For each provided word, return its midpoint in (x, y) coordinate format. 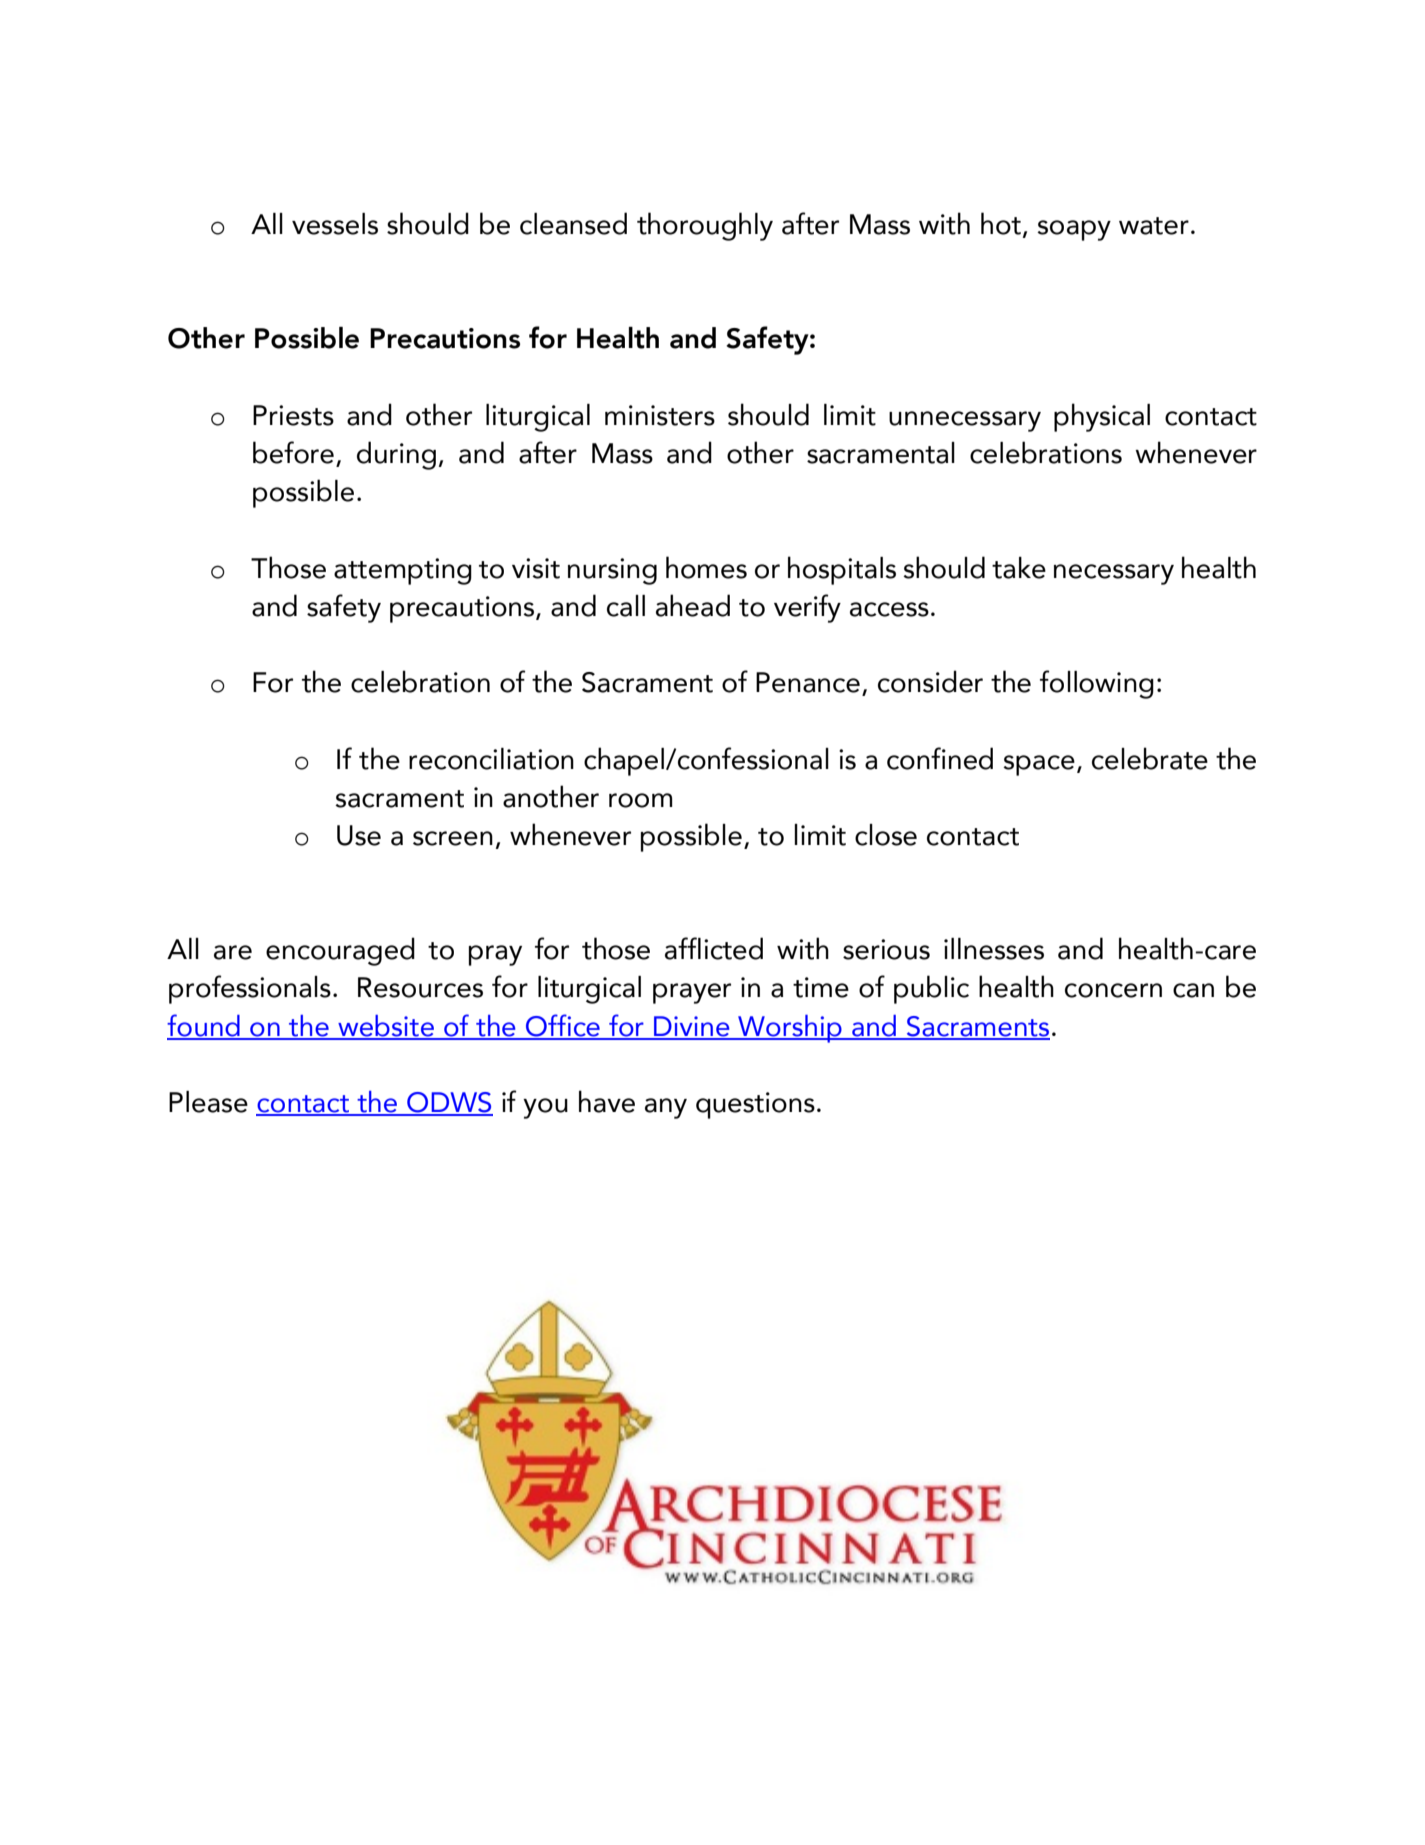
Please (208, 1102)
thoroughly (705, 226)
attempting (403, 571)
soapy (1074, 230)
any (666, 1108)
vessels (335, 224)
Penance (808, 682)
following (1097, 684)
